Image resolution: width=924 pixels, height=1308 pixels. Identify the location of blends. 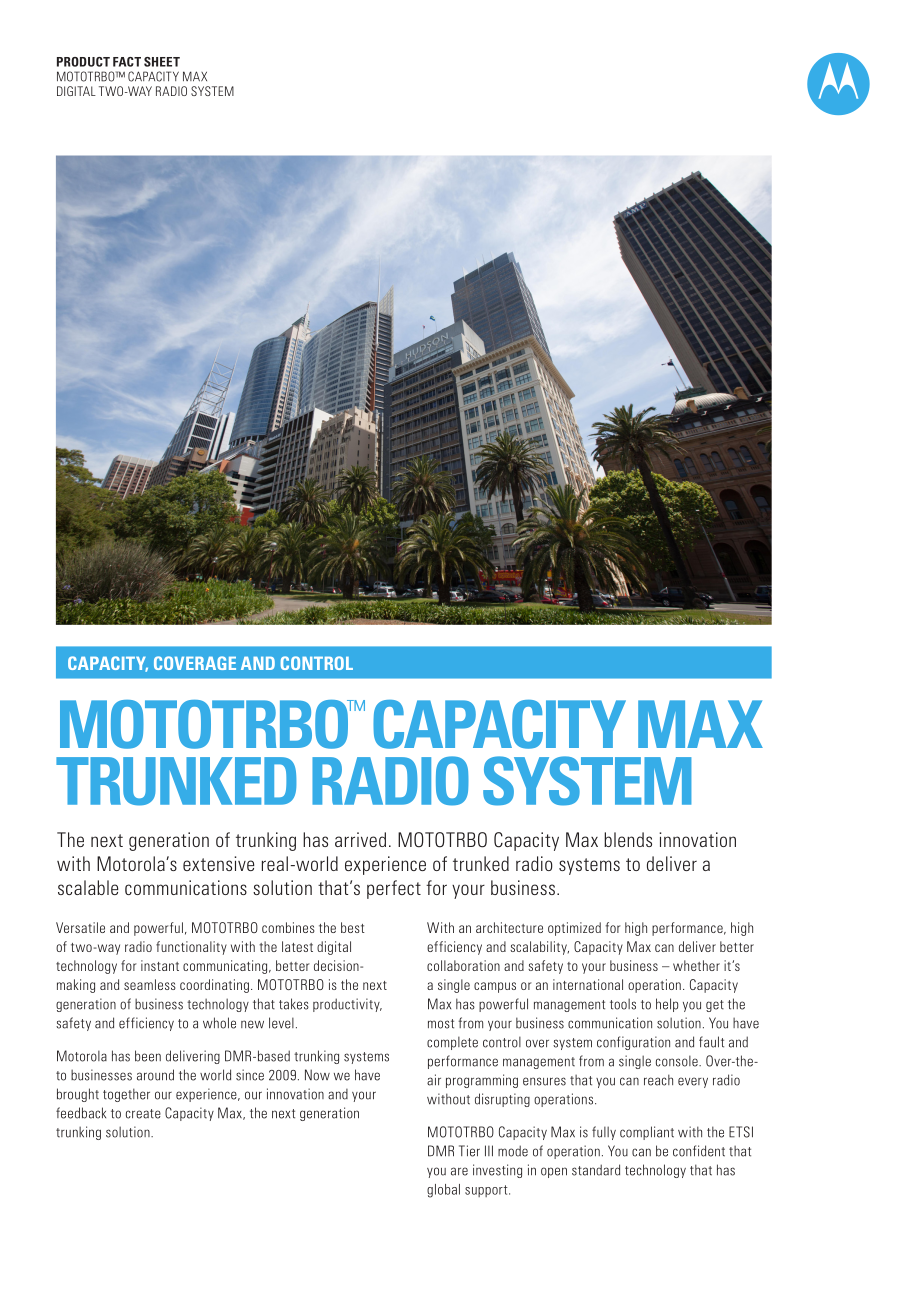
(628, 839).
